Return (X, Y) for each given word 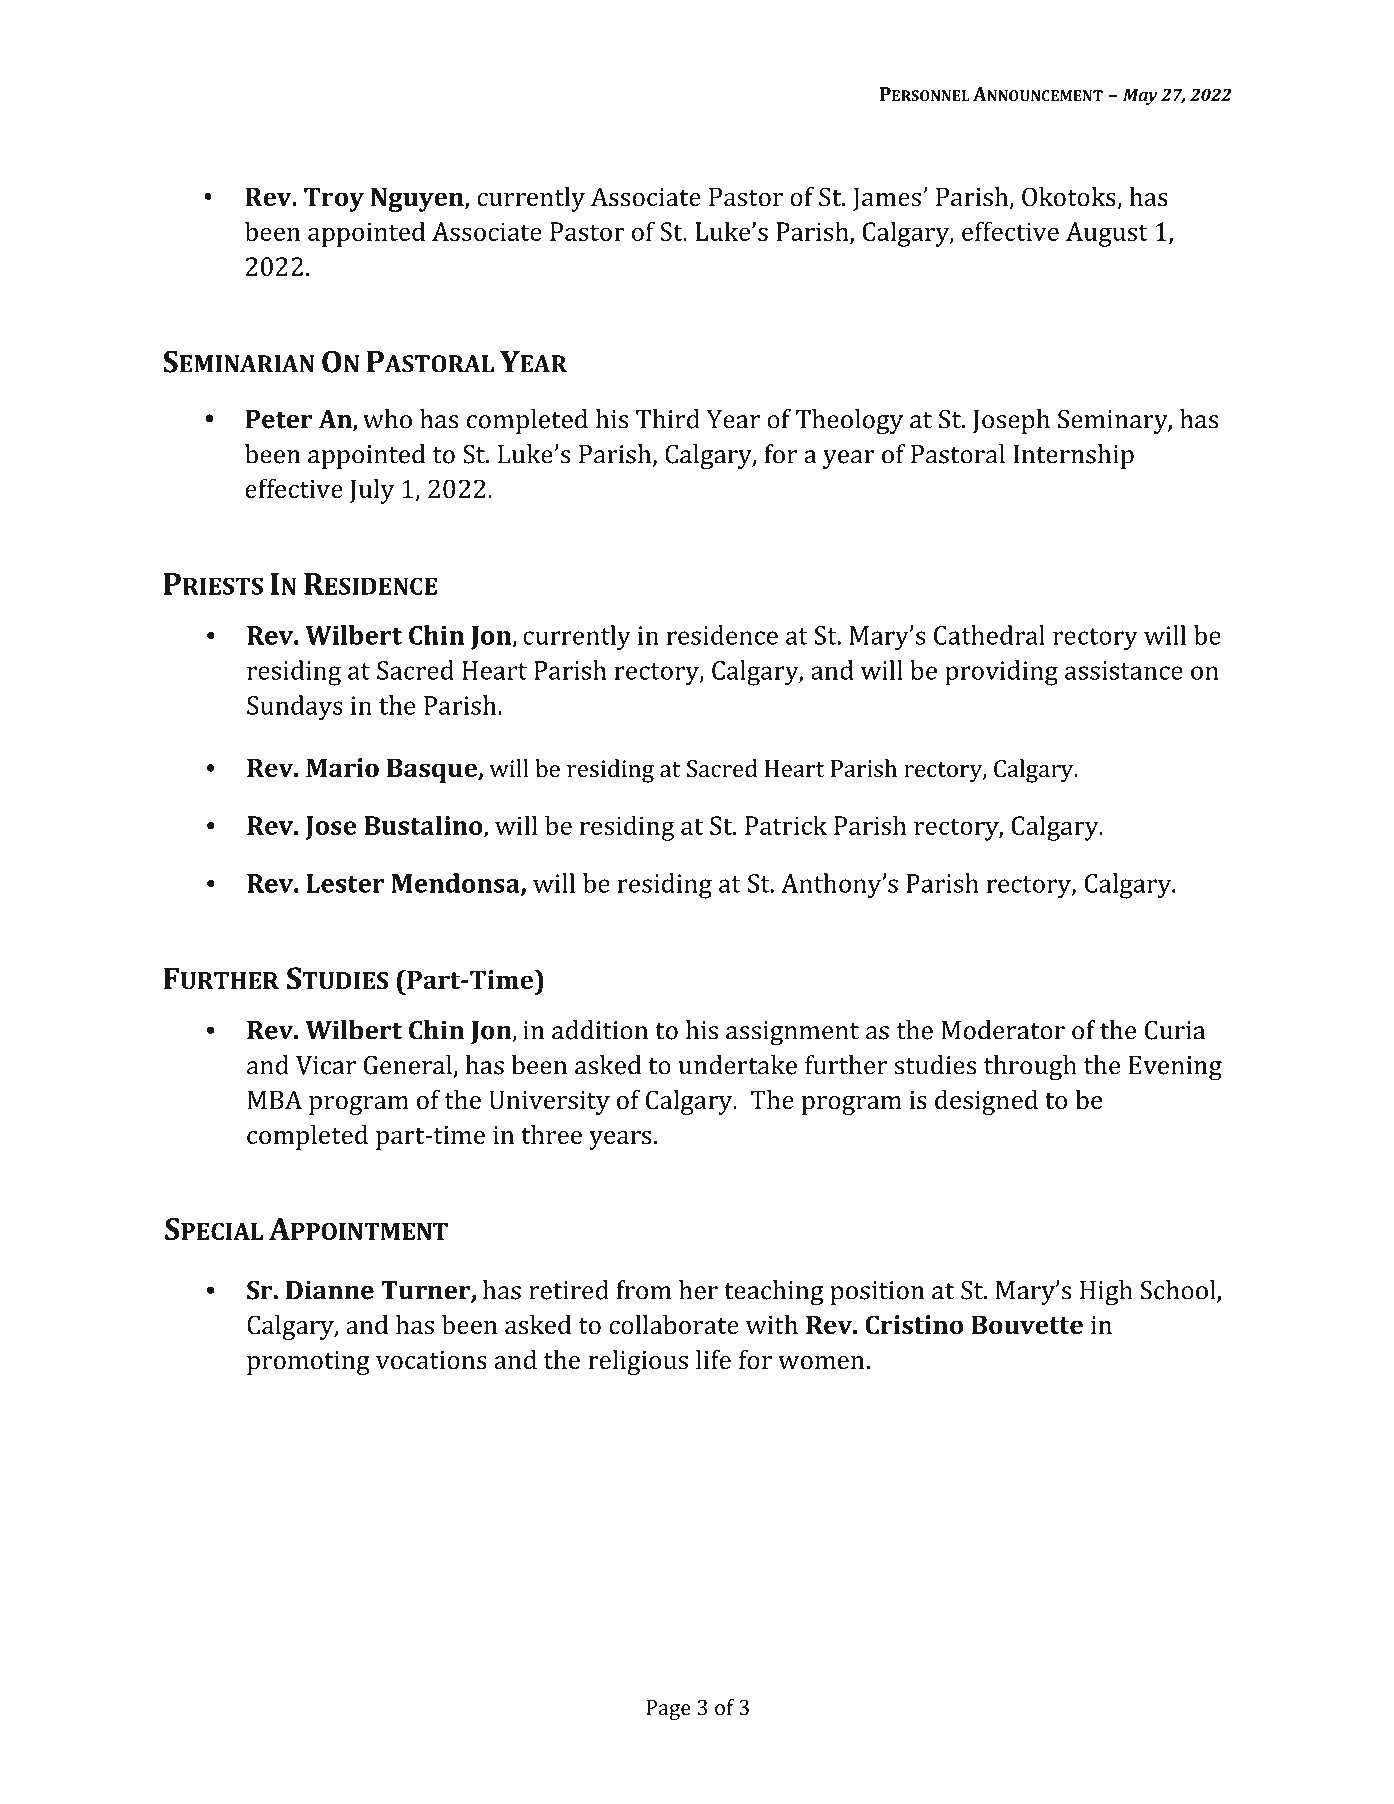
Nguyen (418, 199)
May (1140, 96)
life (713, 1360)
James (888, 199)
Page (668, 1710)
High (1106, 1293)
